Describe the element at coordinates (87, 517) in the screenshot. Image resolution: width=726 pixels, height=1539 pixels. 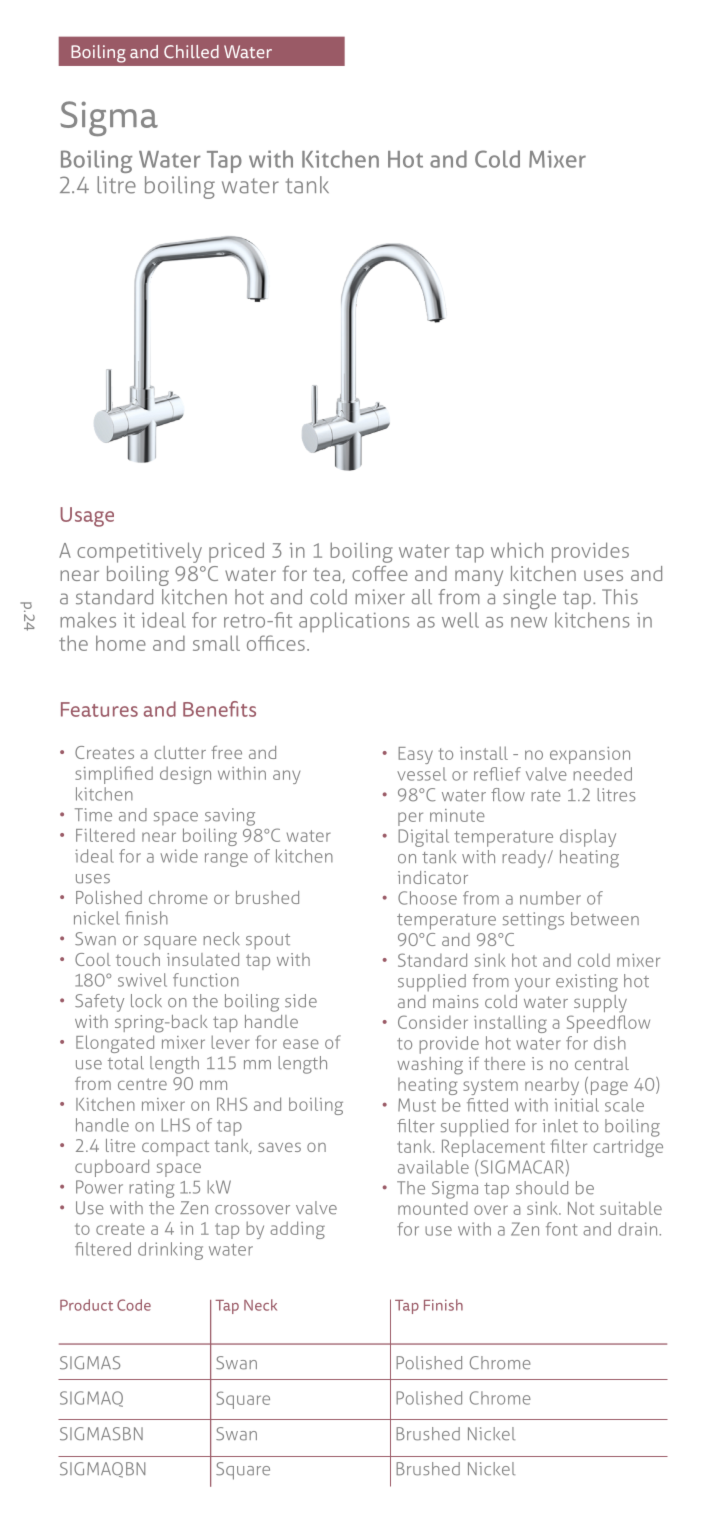
I see `Usage` at that location.
